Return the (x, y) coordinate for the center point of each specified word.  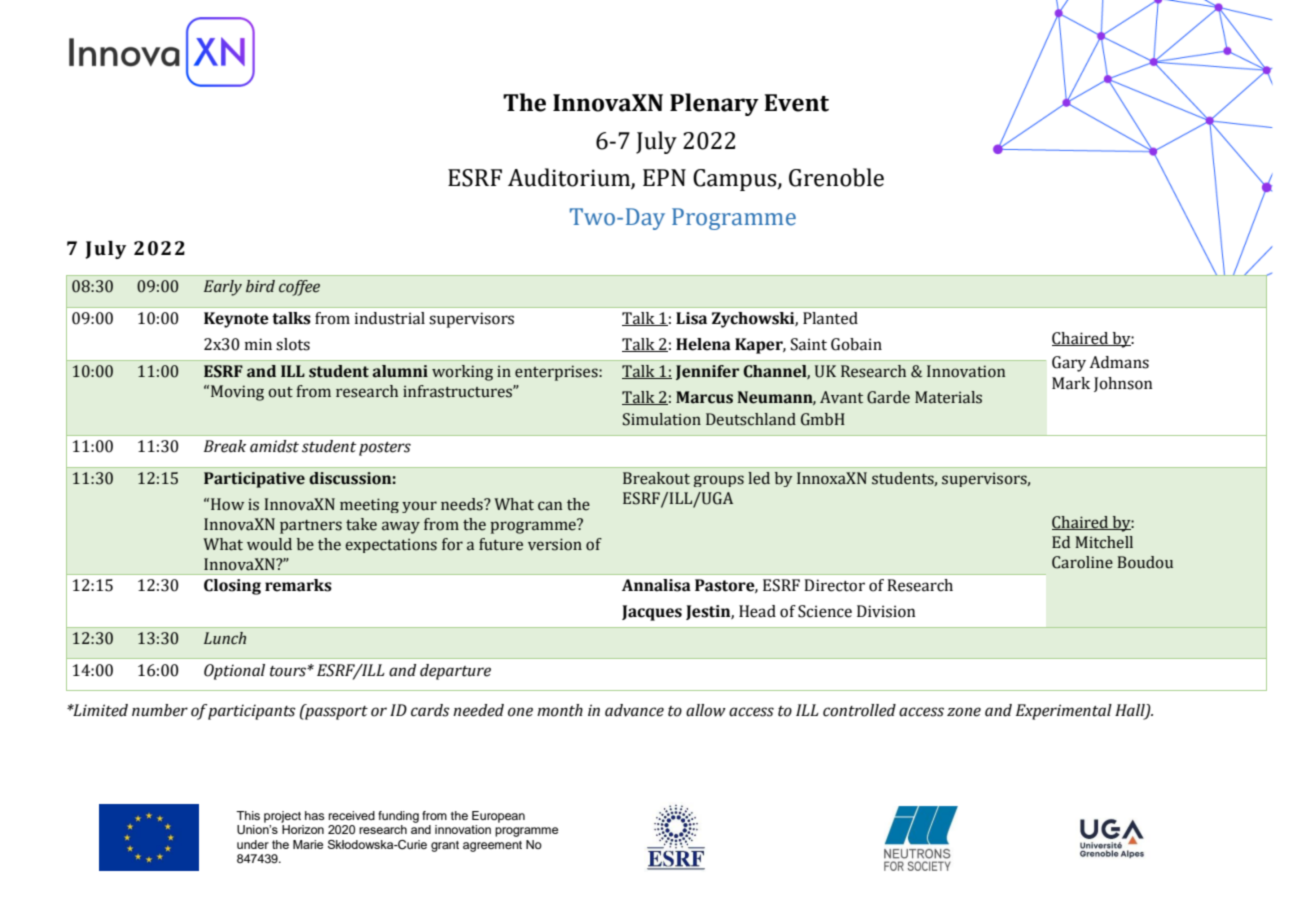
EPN (664, 177)
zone (964, 712)
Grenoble (836, 177)
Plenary (714, 104)
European (498, 817)
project (282, 817)
